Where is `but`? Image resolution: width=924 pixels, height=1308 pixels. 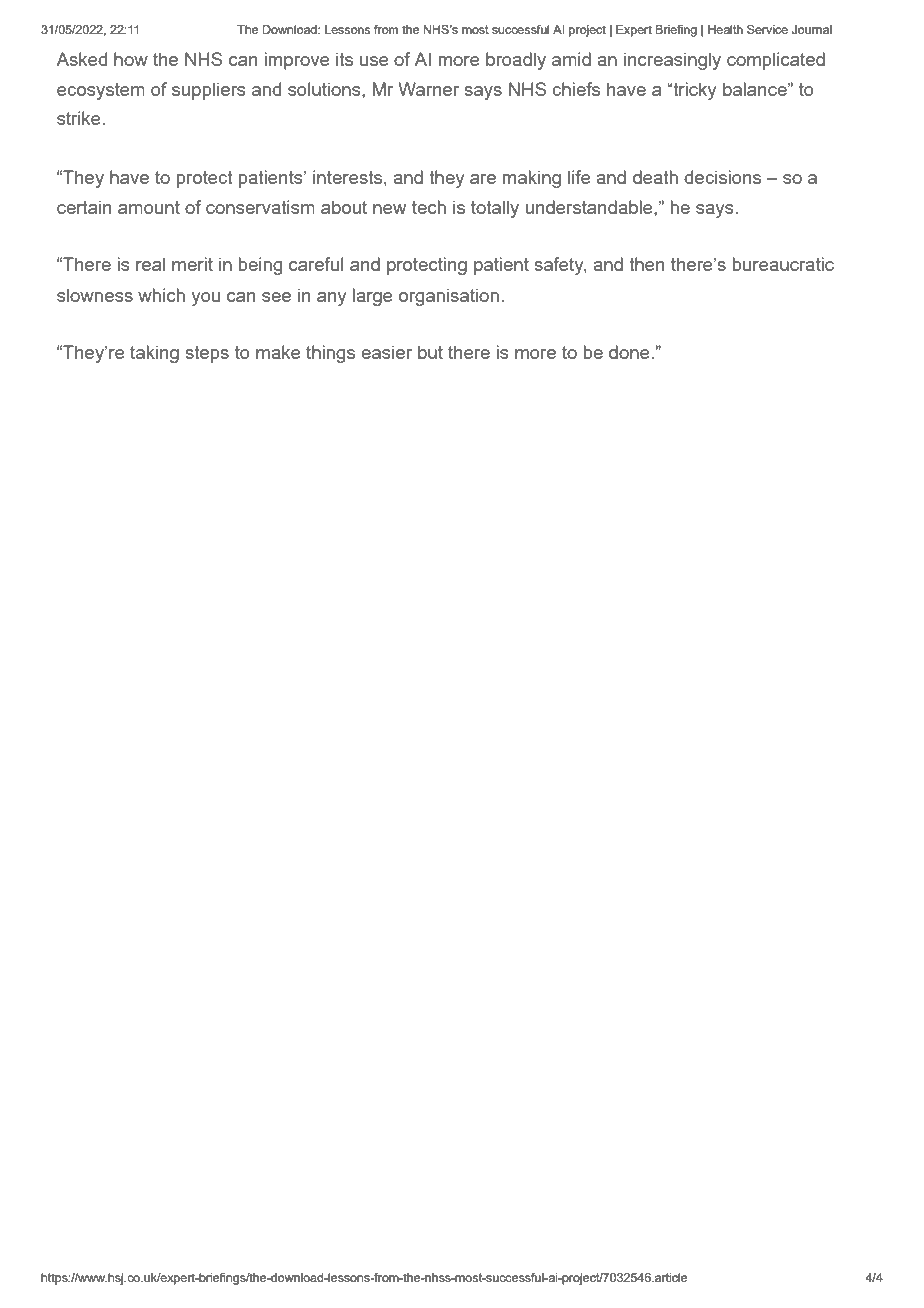
but is located at coordinates (430, 352).
